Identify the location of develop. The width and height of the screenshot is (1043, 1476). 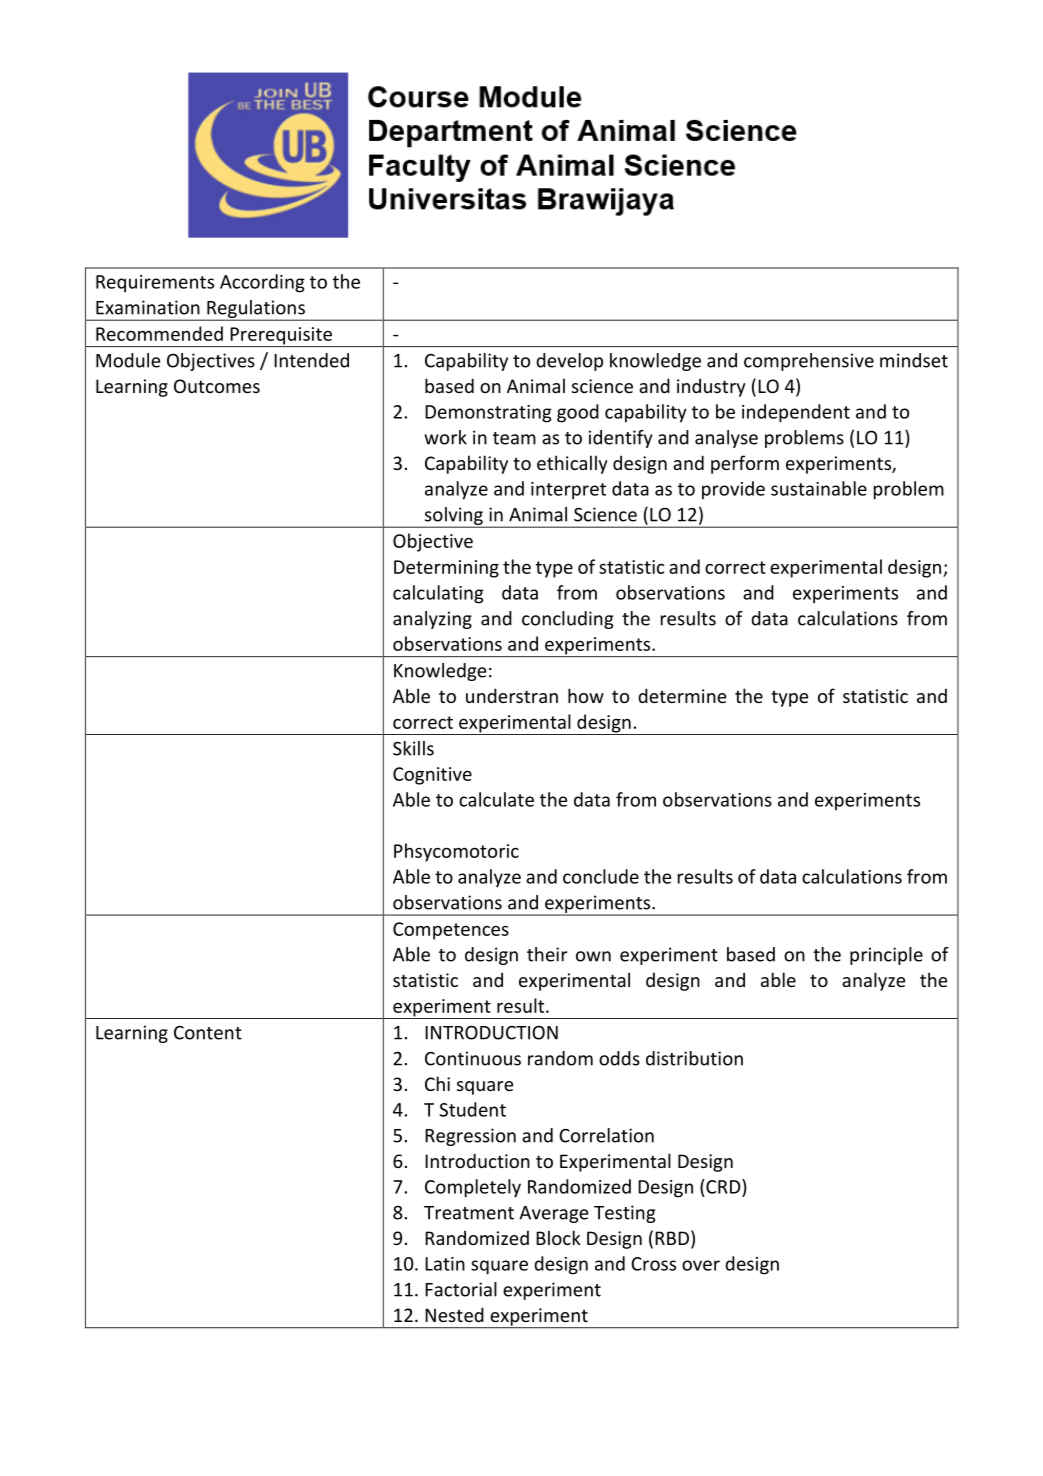
(569, 362).
